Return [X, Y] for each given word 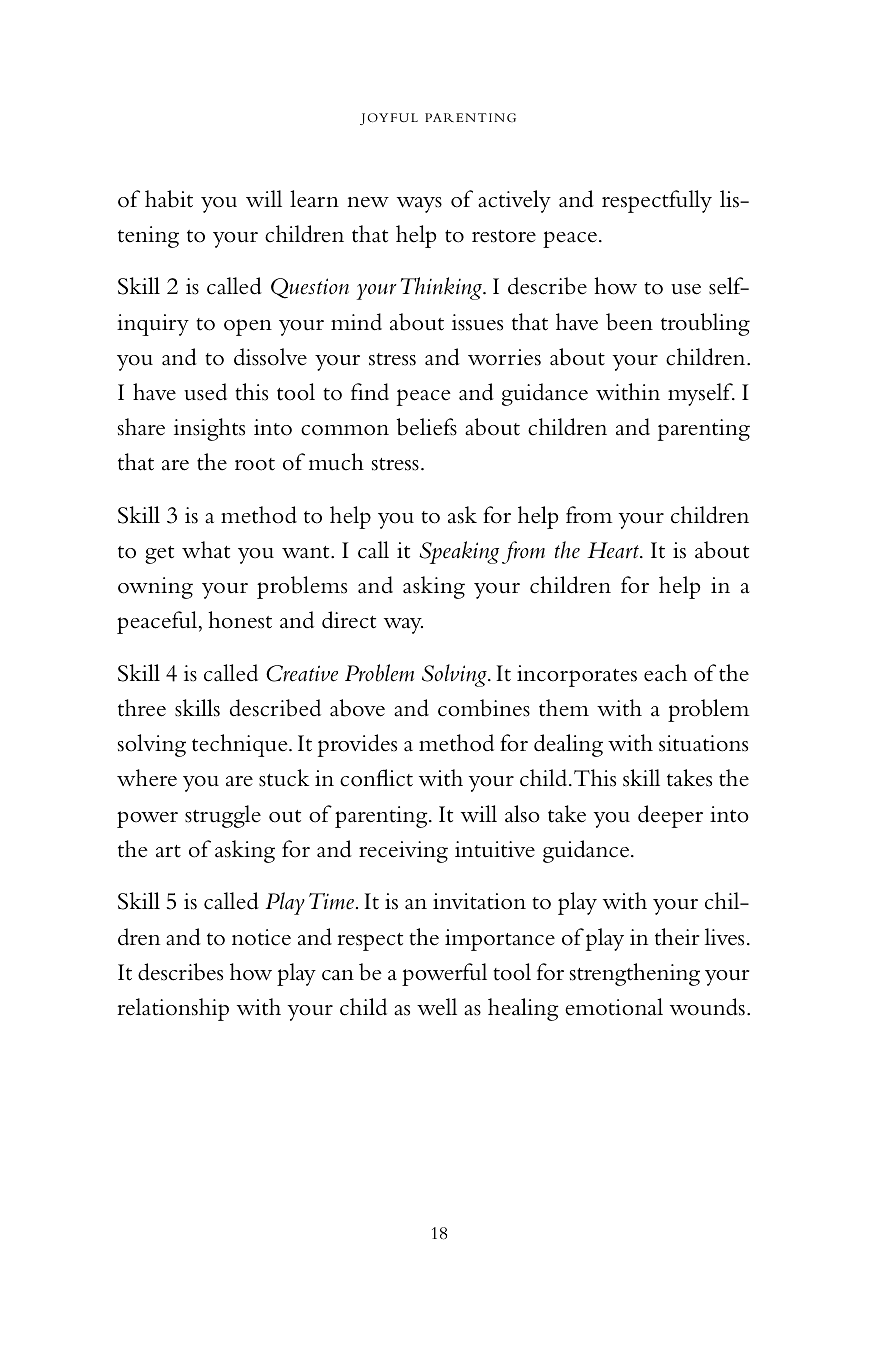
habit [169, 199]
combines [484, 708]
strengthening [635, 974]
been [629, 322]
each [665, 673]
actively [514, 201]
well [437, 1007]
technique [241, 745]
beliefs [427, 427]
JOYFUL [389, 119]
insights [209, 429]
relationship [173, 1009]
